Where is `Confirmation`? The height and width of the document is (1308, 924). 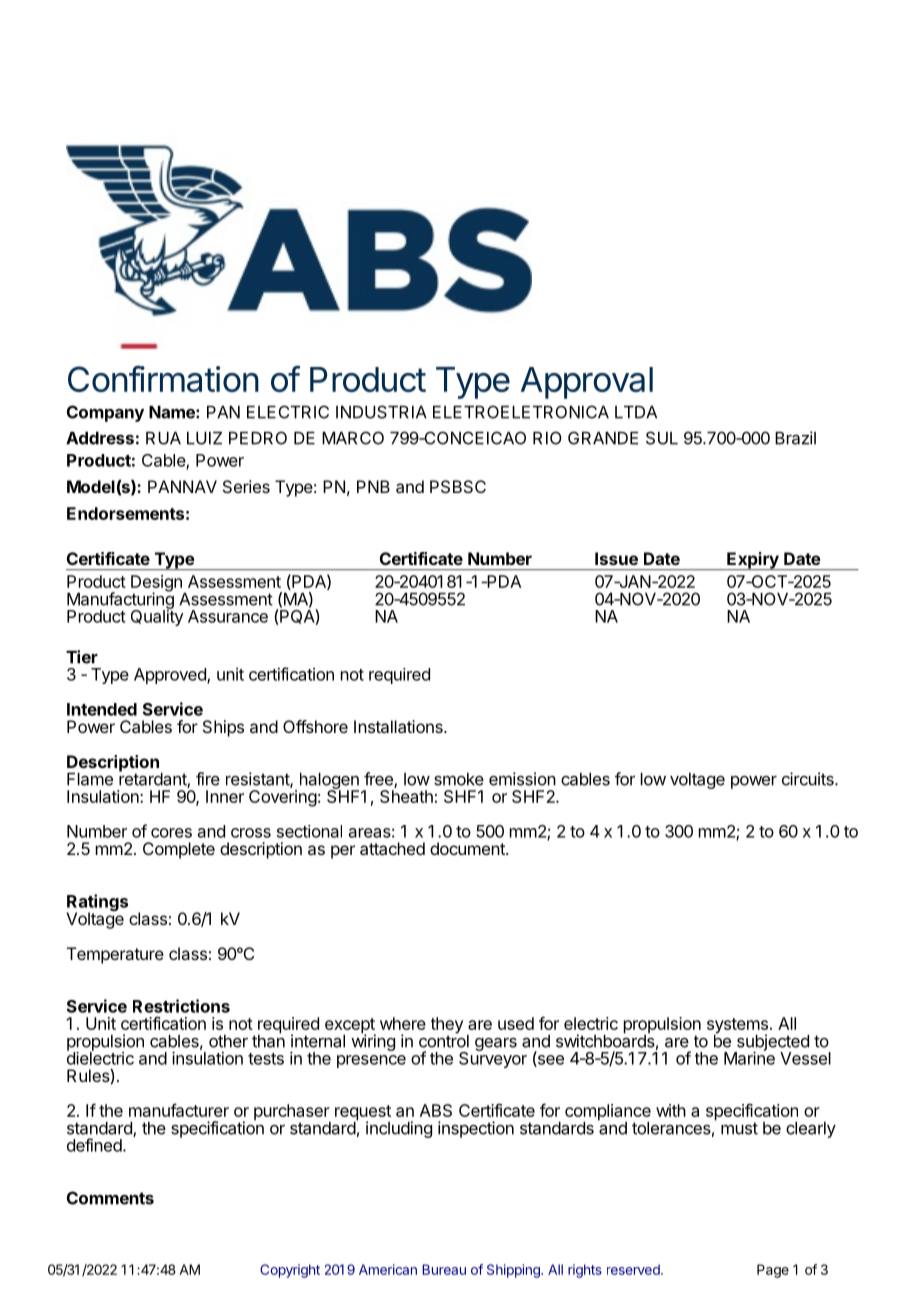
Confirmation is located at coordinates (163, 378).
